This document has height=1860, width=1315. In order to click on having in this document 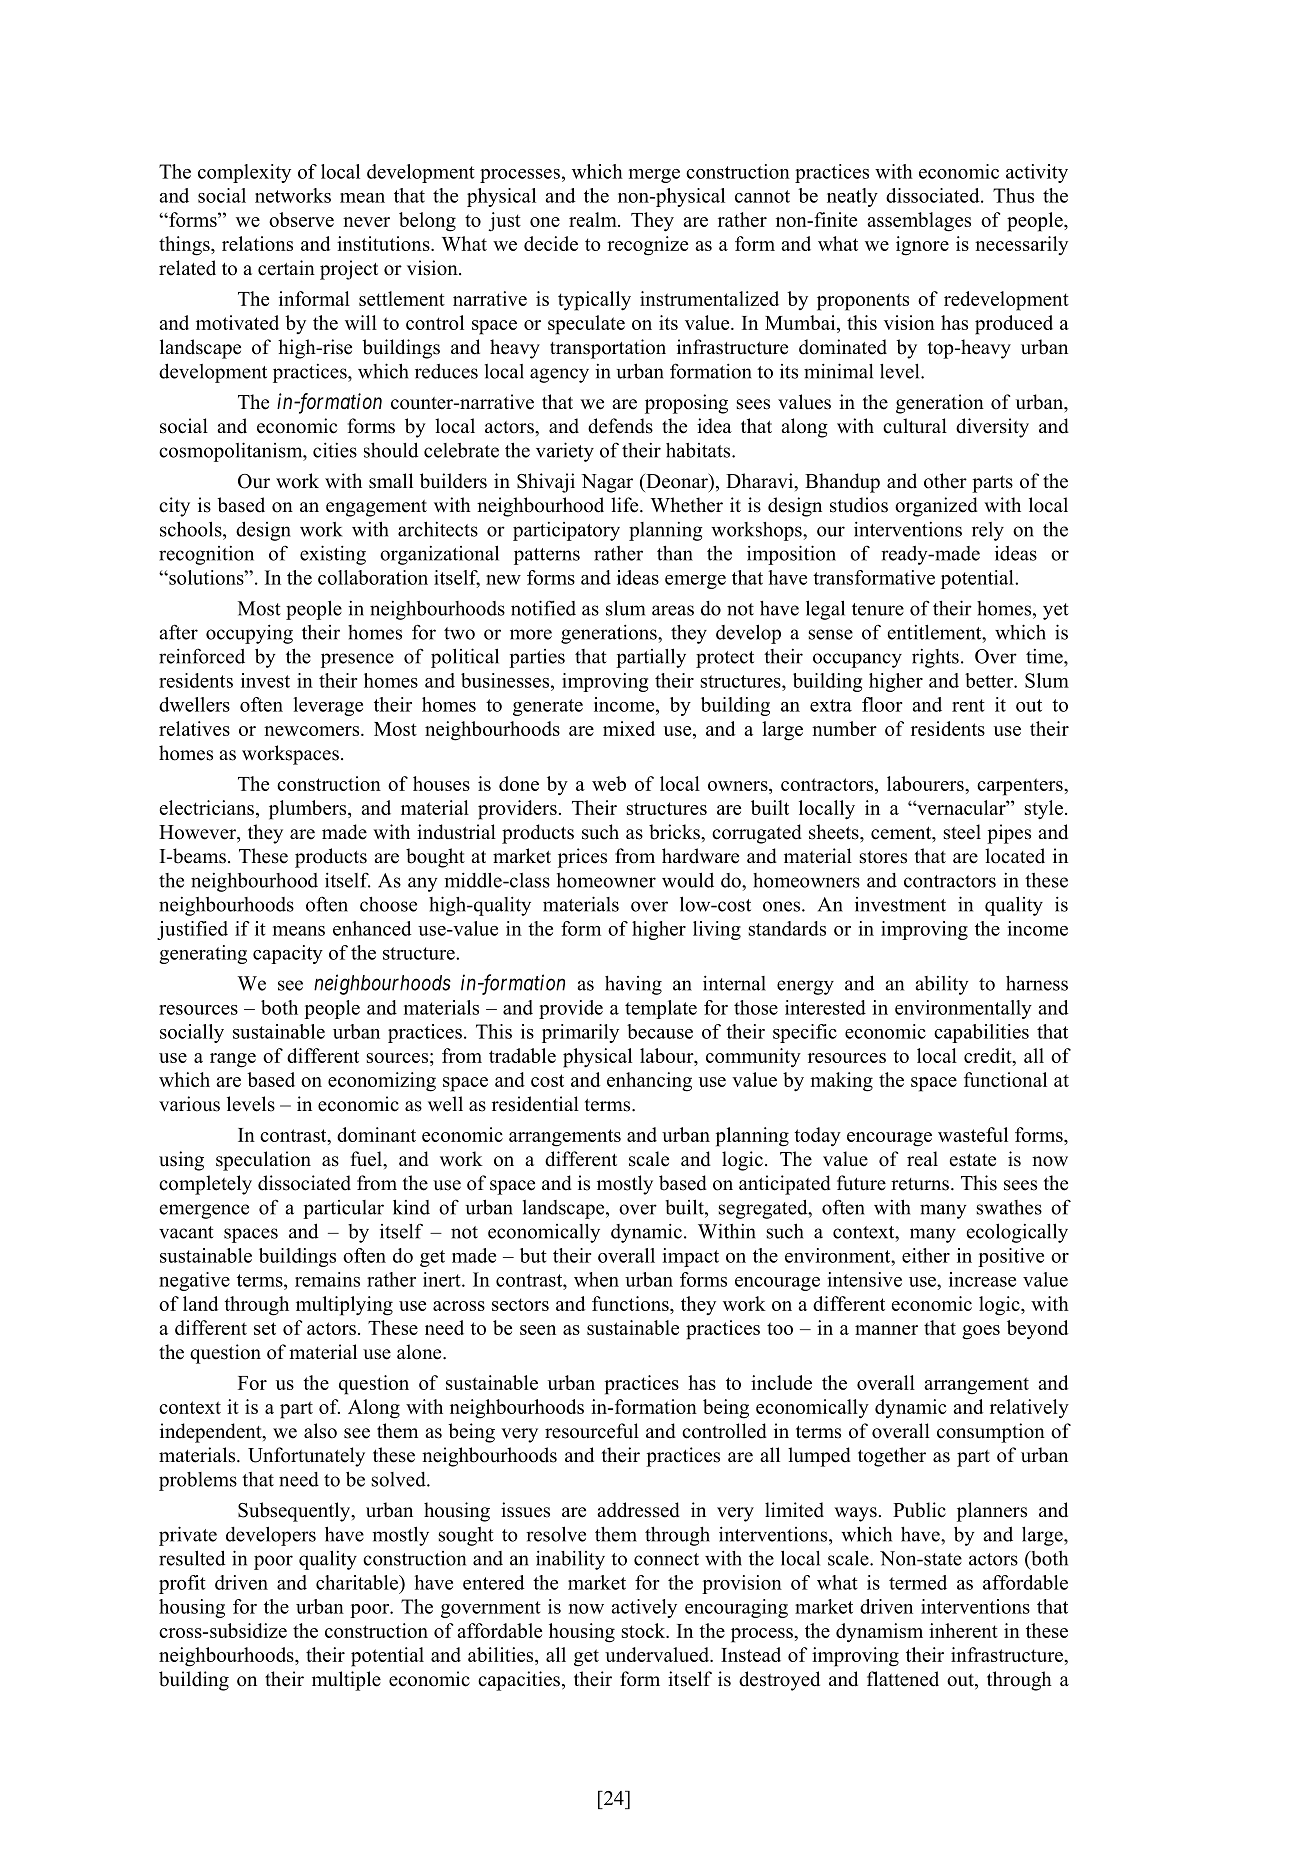, I will do `click(633, 985)`.
